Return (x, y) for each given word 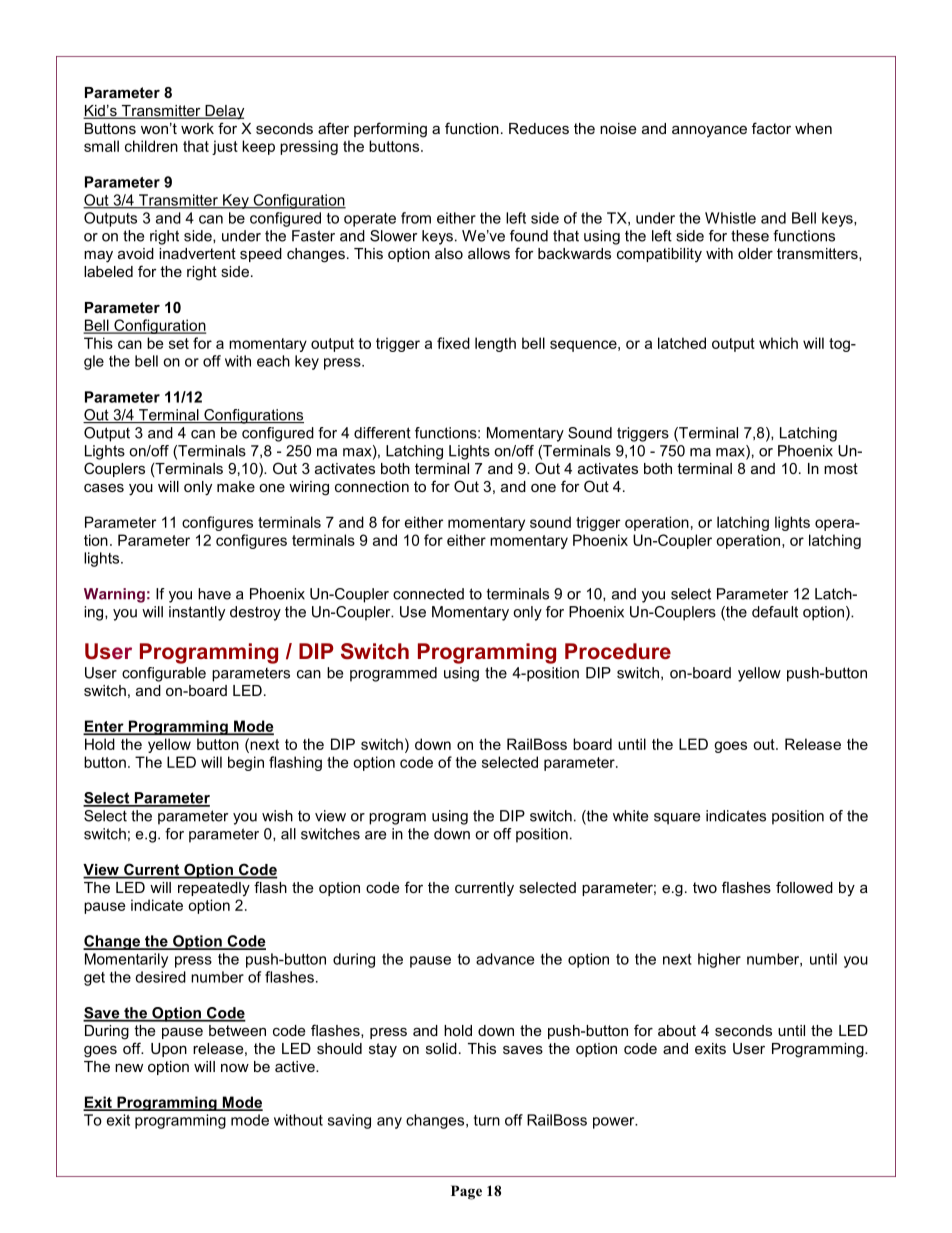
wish (277, 816)
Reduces (539, 128)
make (236, 486)
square (677, 819)
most (841, 468)
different (382, 433)
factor (771, 128)
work (197, 128)
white (630, 816)
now (235, 1068)
